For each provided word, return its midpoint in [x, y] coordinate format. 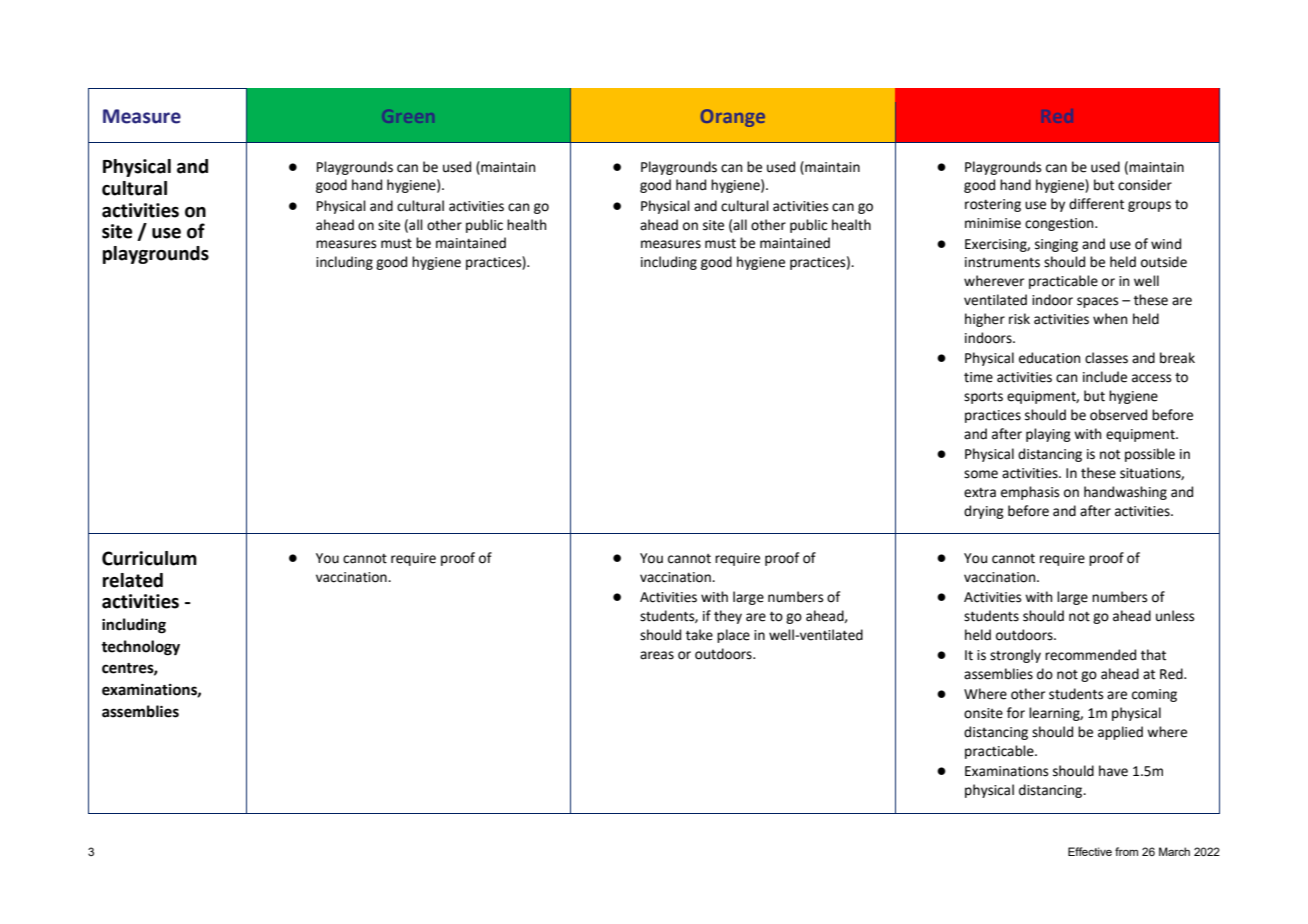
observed [1118, 415]
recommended [1090, 655]
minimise [993, 223]
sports [983, 398]
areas [657, 655]
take [699, 635]
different [1096, 204]
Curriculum [149, 558]
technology [140, 648]
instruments [1002, 262]
